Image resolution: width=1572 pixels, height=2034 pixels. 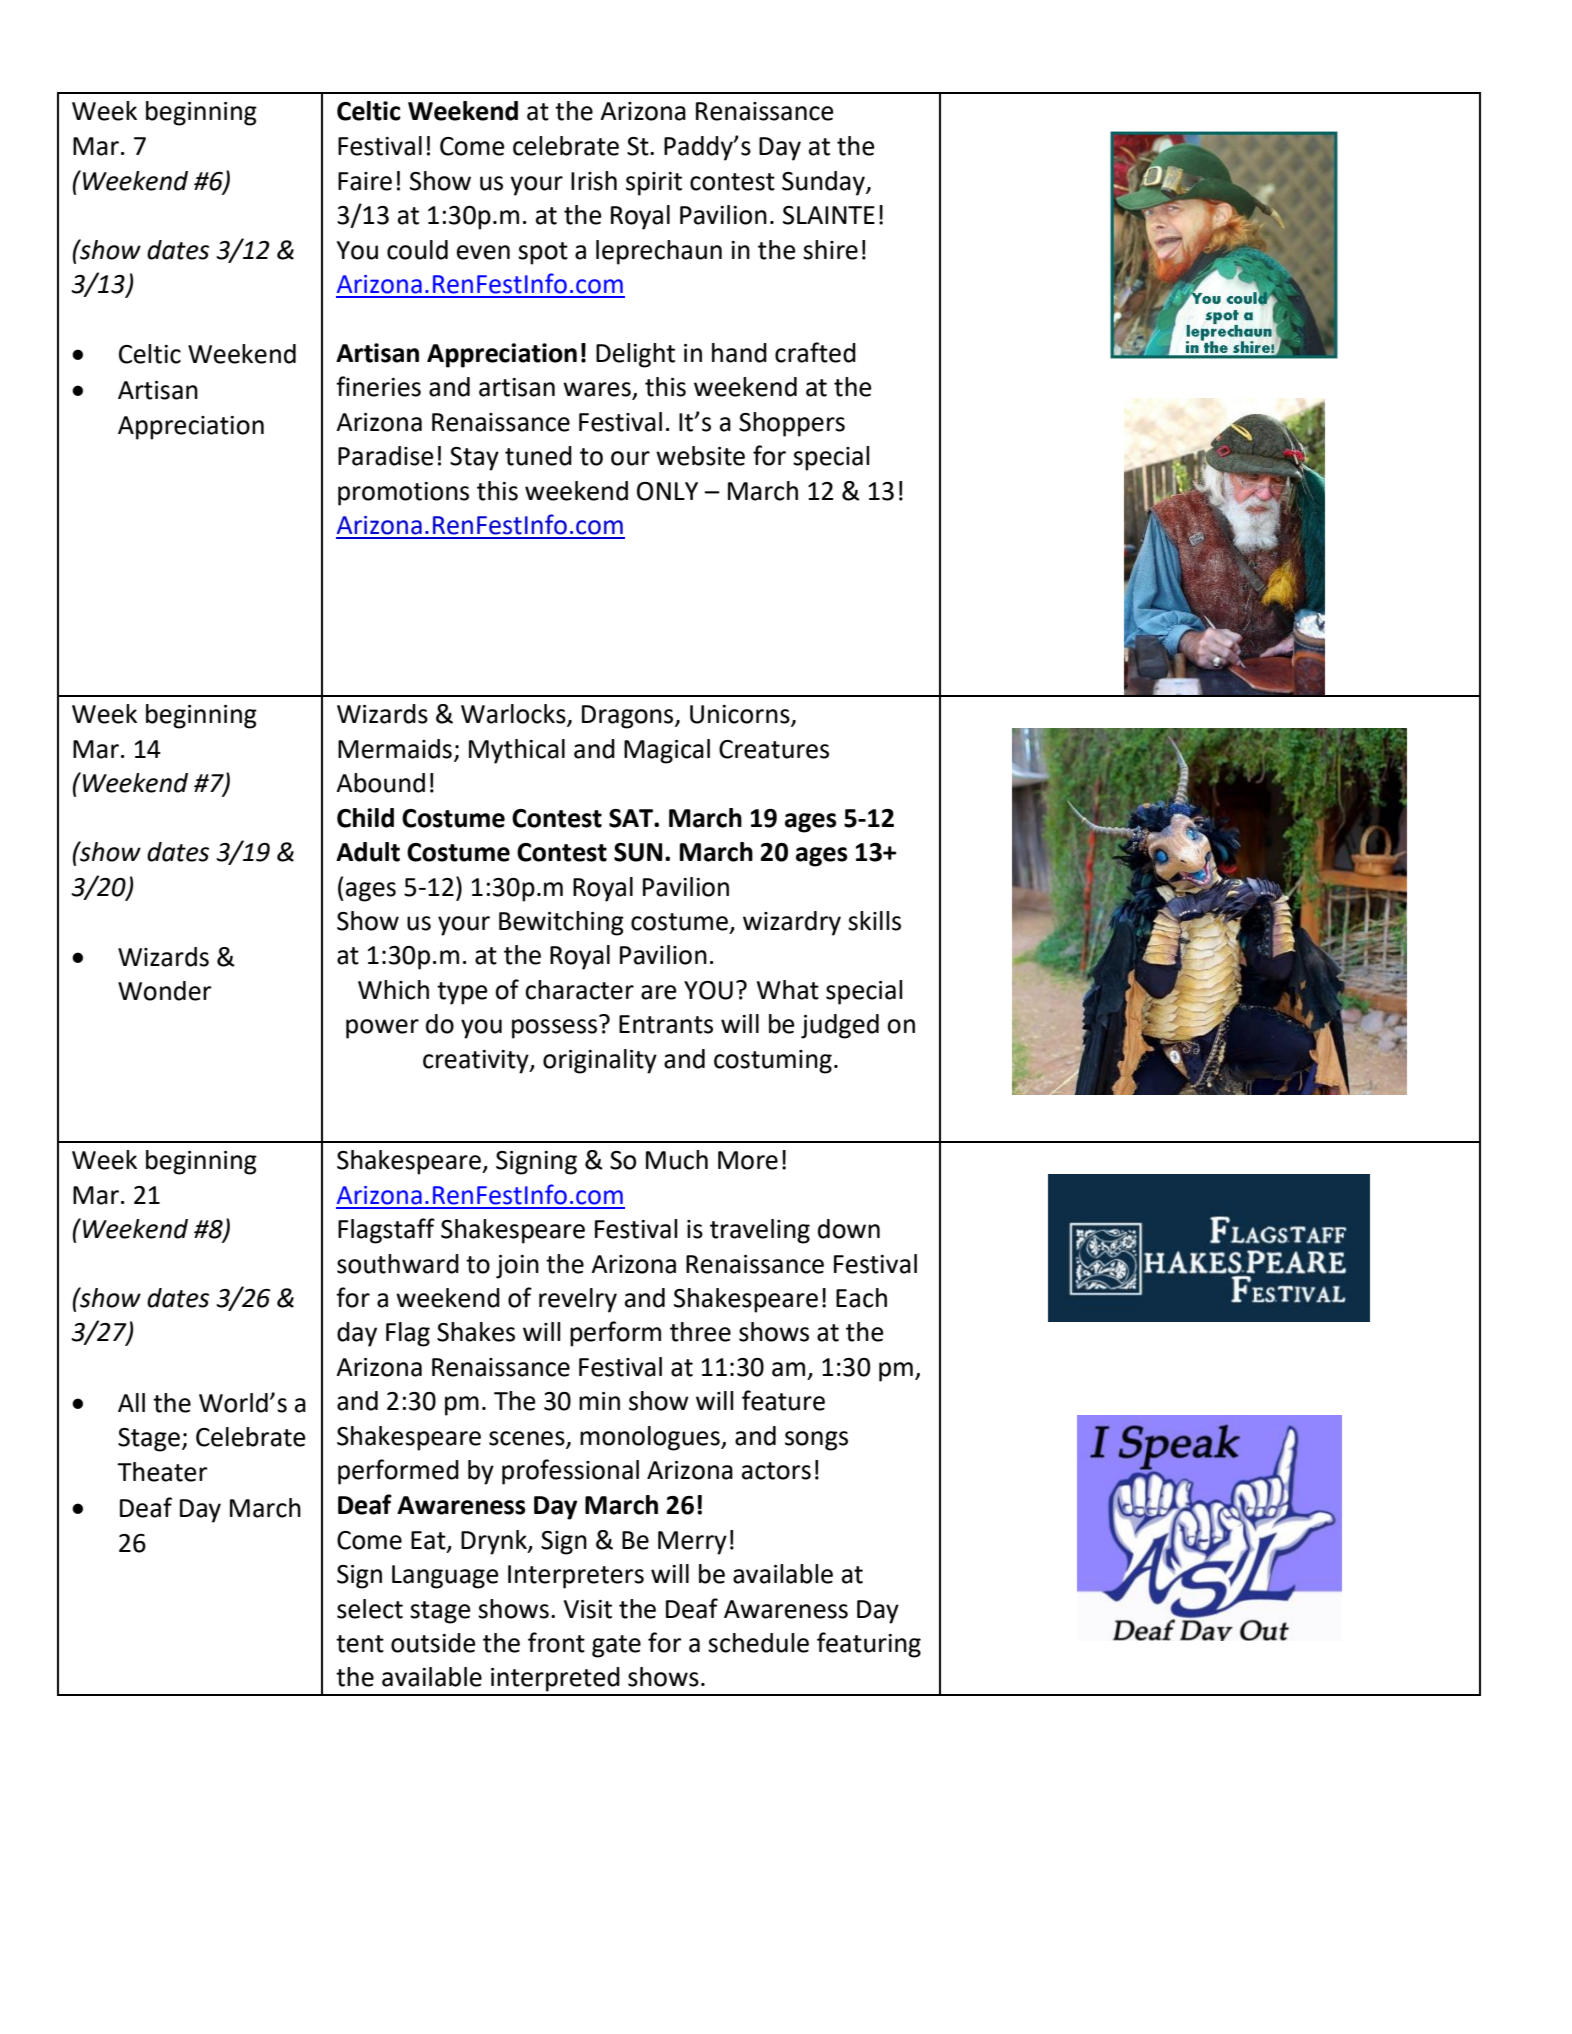 What do you see at coordinates (474, 459) in the screenshot?
I see `Stay` at bounding box center [474, 459].
